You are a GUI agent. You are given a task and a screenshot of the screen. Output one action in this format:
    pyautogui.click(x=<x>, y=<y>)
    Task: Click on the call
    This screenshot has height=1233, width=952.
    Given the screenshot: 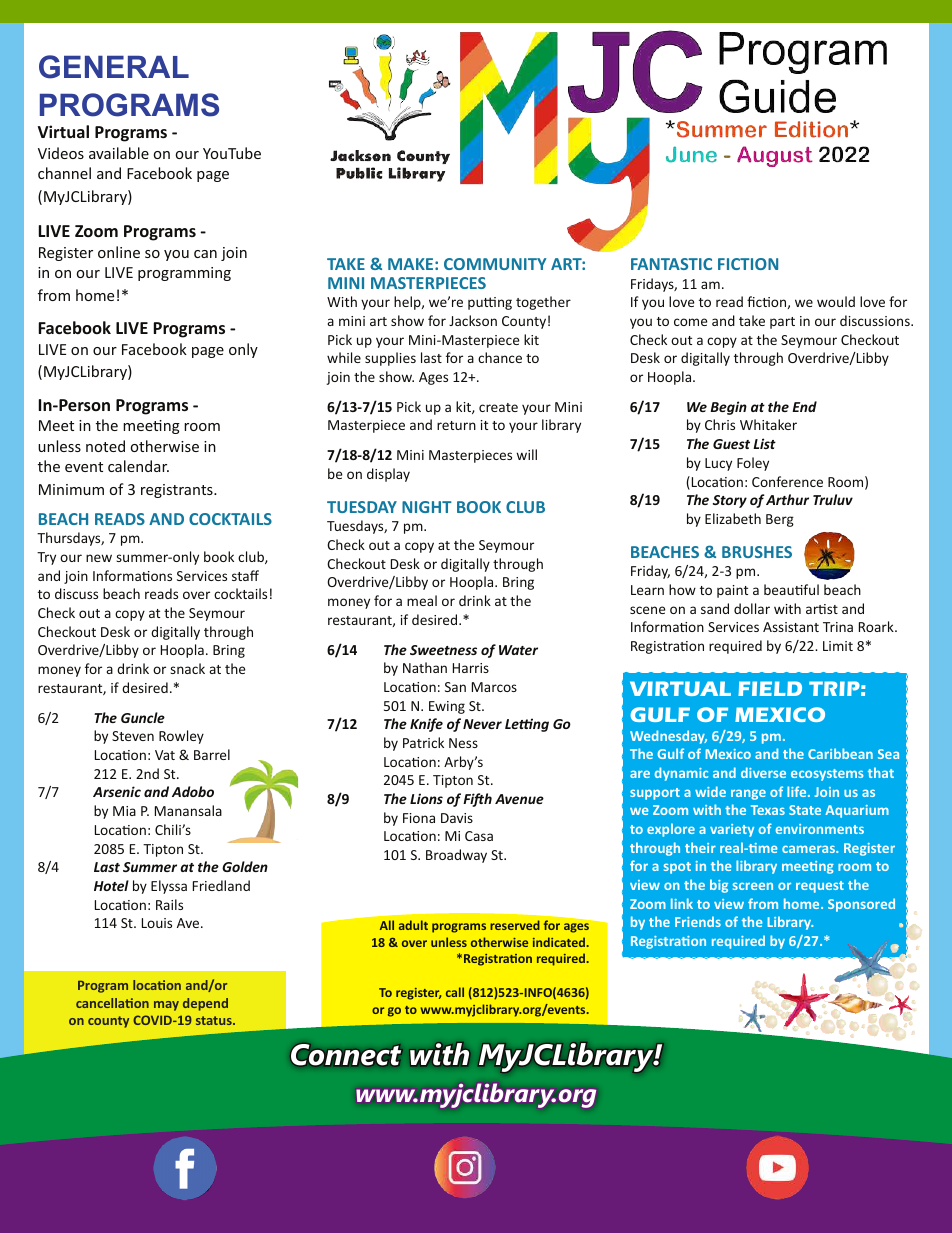 What is the action you would take?
    pyautogui.click(x=455, y=992)
